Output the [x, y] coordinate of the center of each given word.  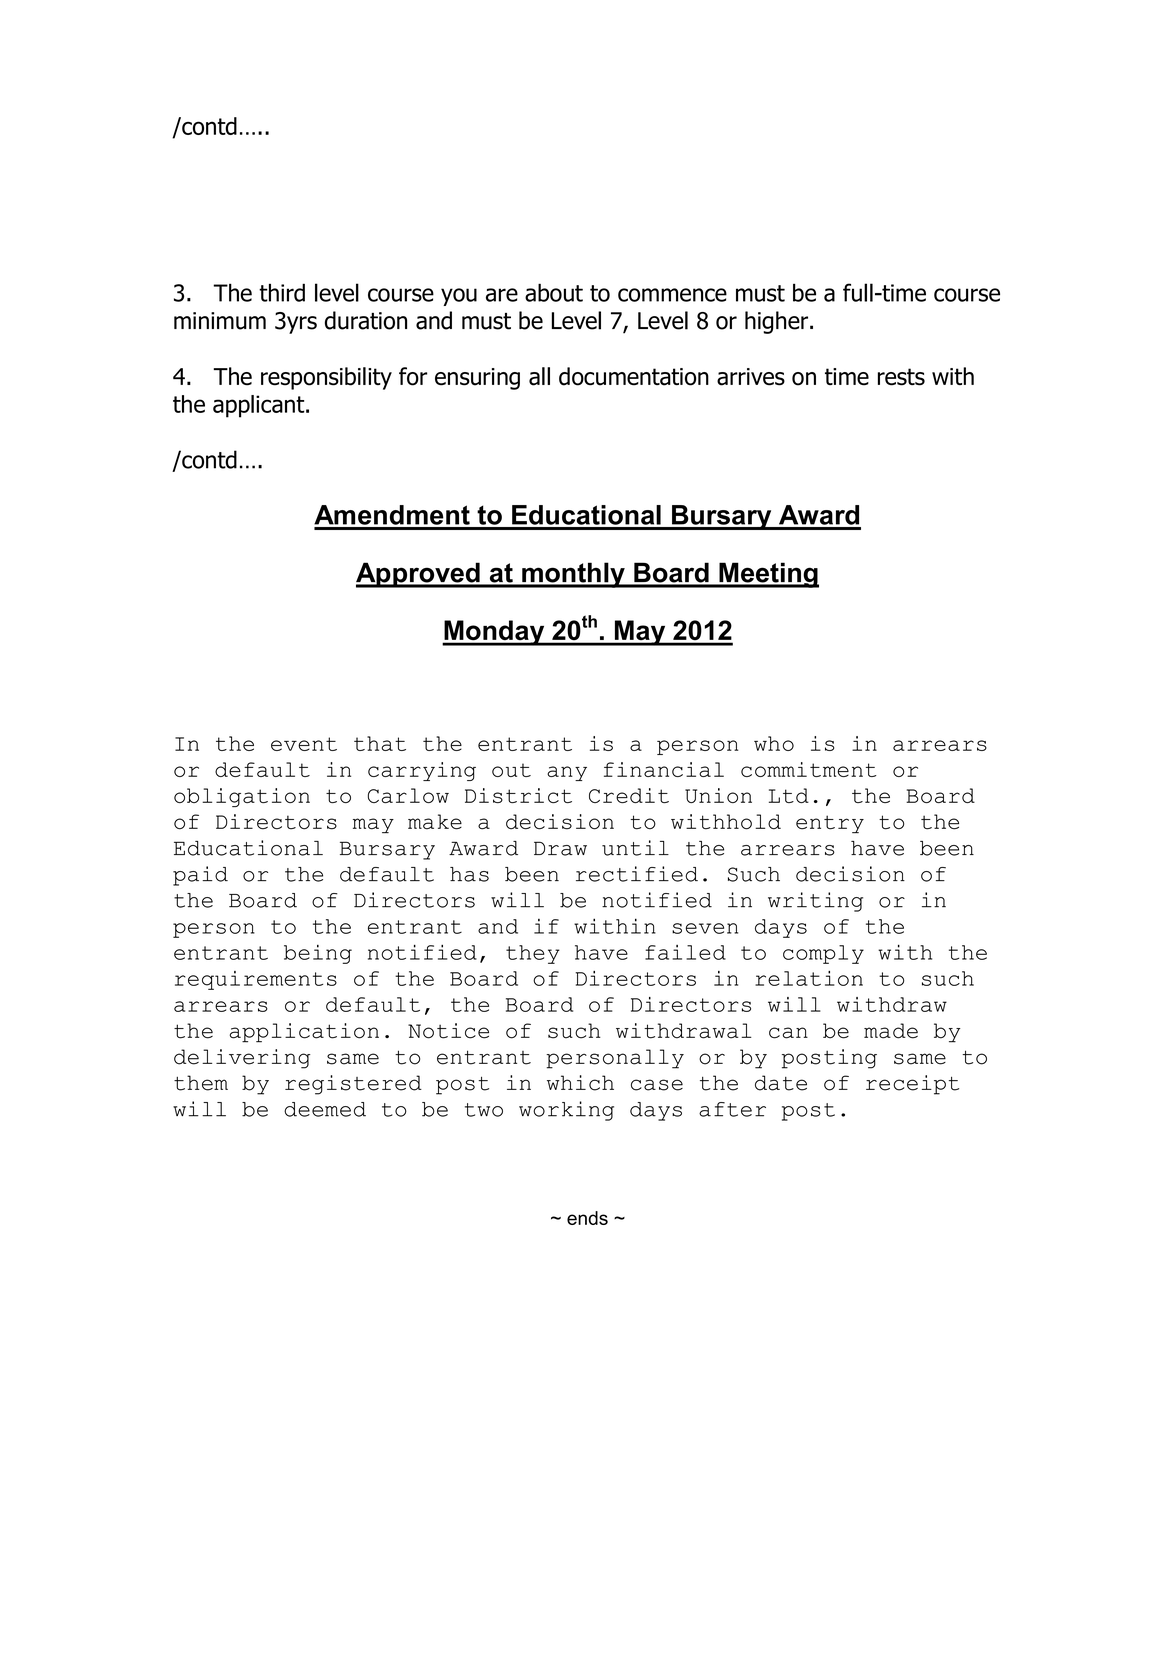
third [282, 292]
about [554, 292]
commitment [809, 769]
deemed [325, 1109]
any [567, 773]
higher [776, 322]
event [304, 744]
